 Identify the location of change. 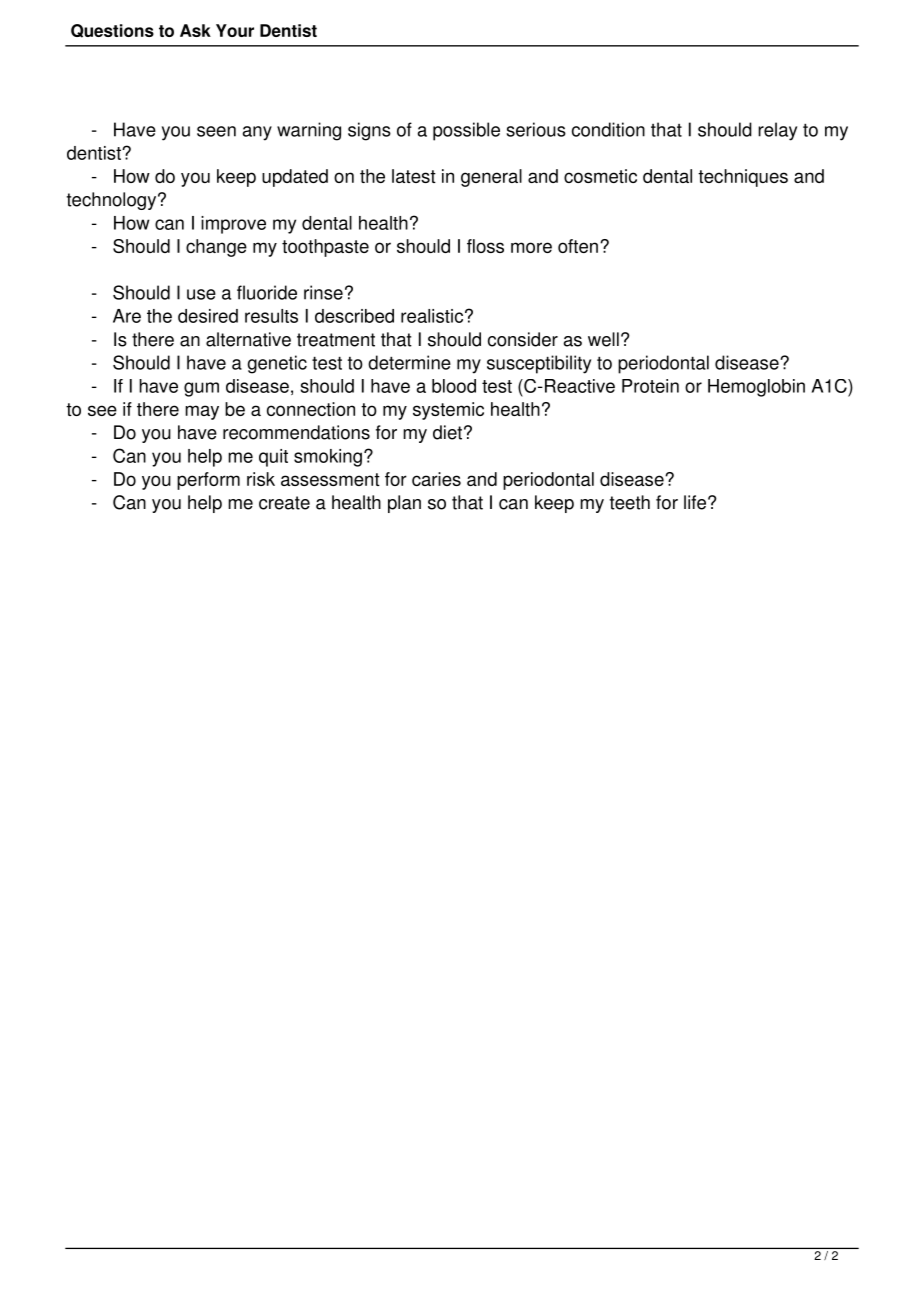
(216, 248).
